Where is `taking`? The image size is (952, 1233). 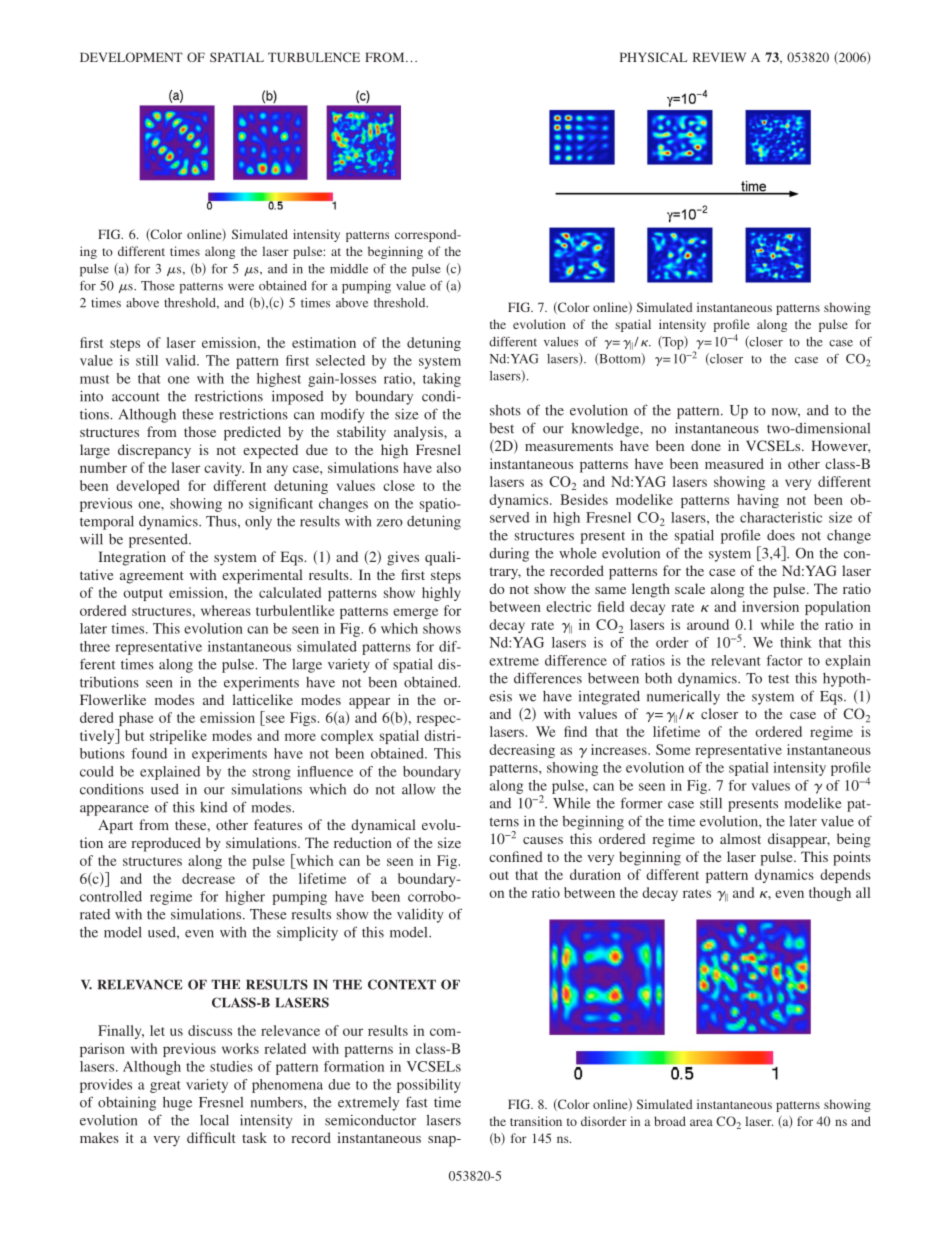 taking is located at coordinates (442, 380).
